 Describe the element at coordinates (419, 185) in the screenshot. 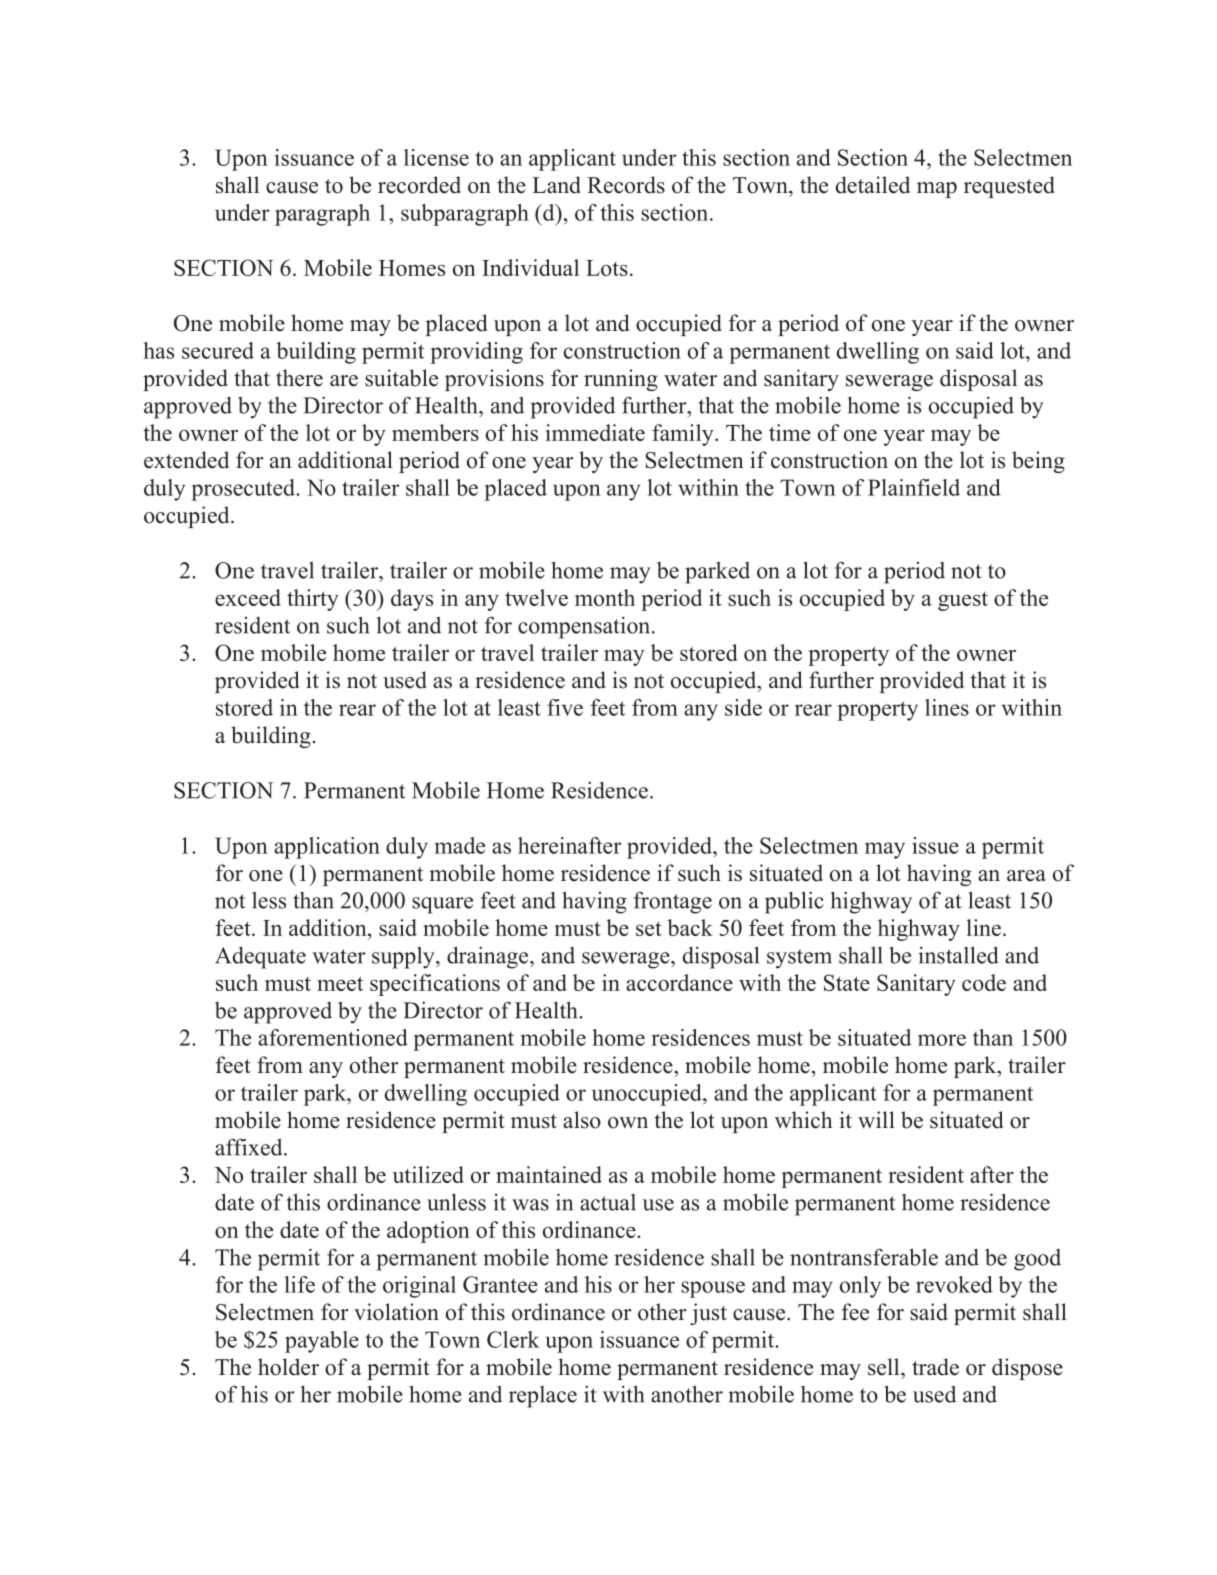

I see `recorded` at that location.
